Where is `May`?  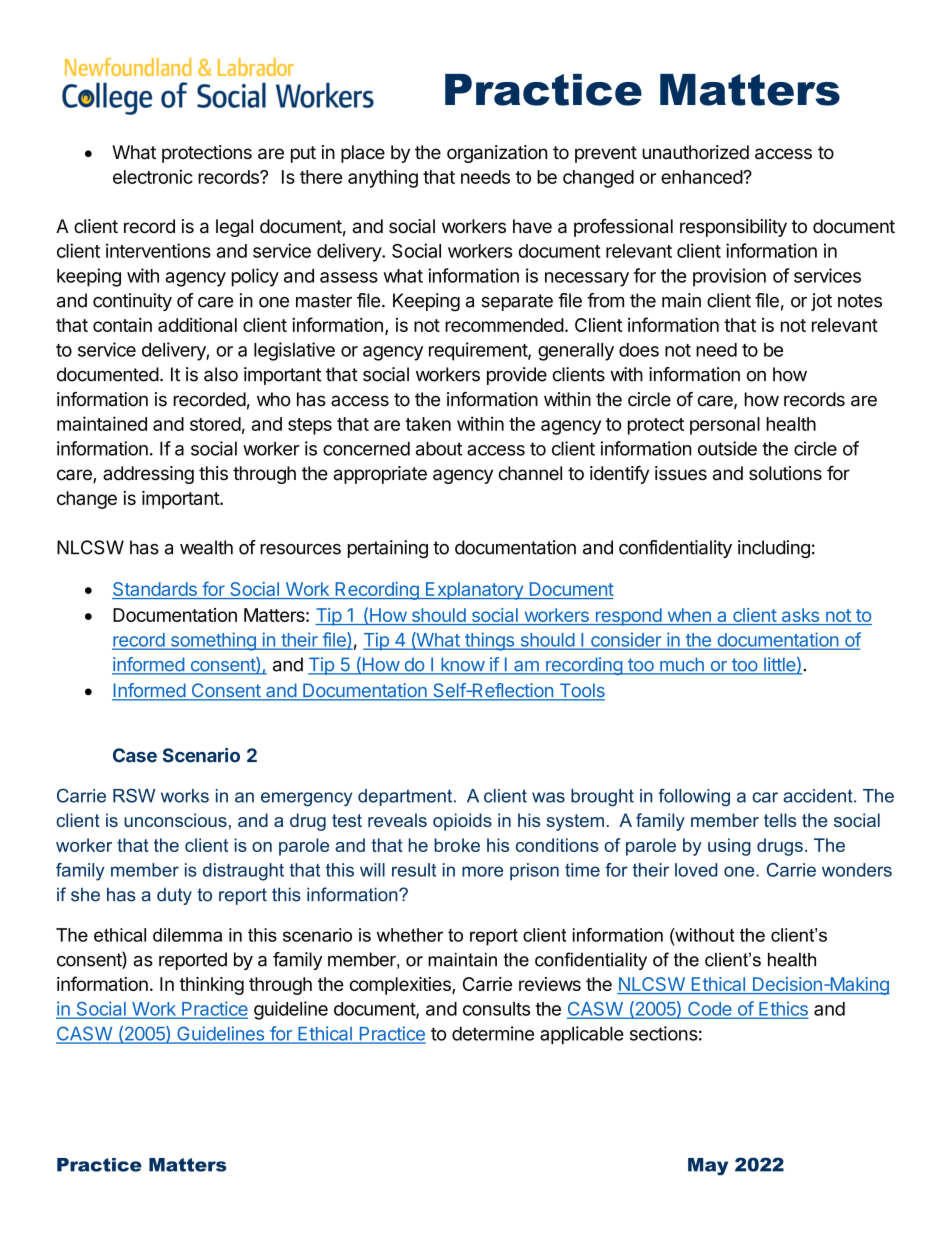 May is located at coordinates (708, 1167).
